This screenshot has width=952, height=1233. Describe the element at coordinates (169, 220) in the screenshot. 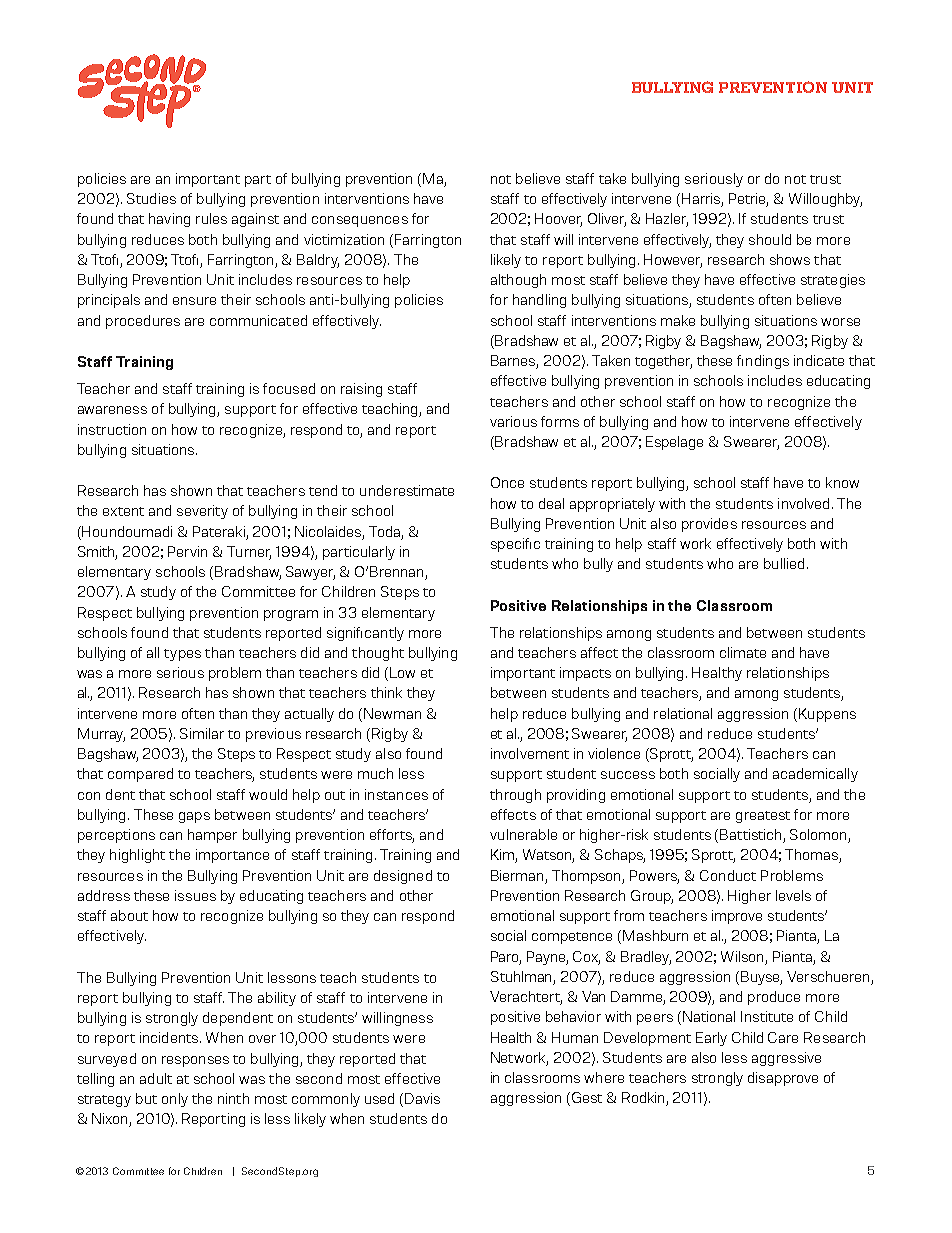

I see `having` at that location.
